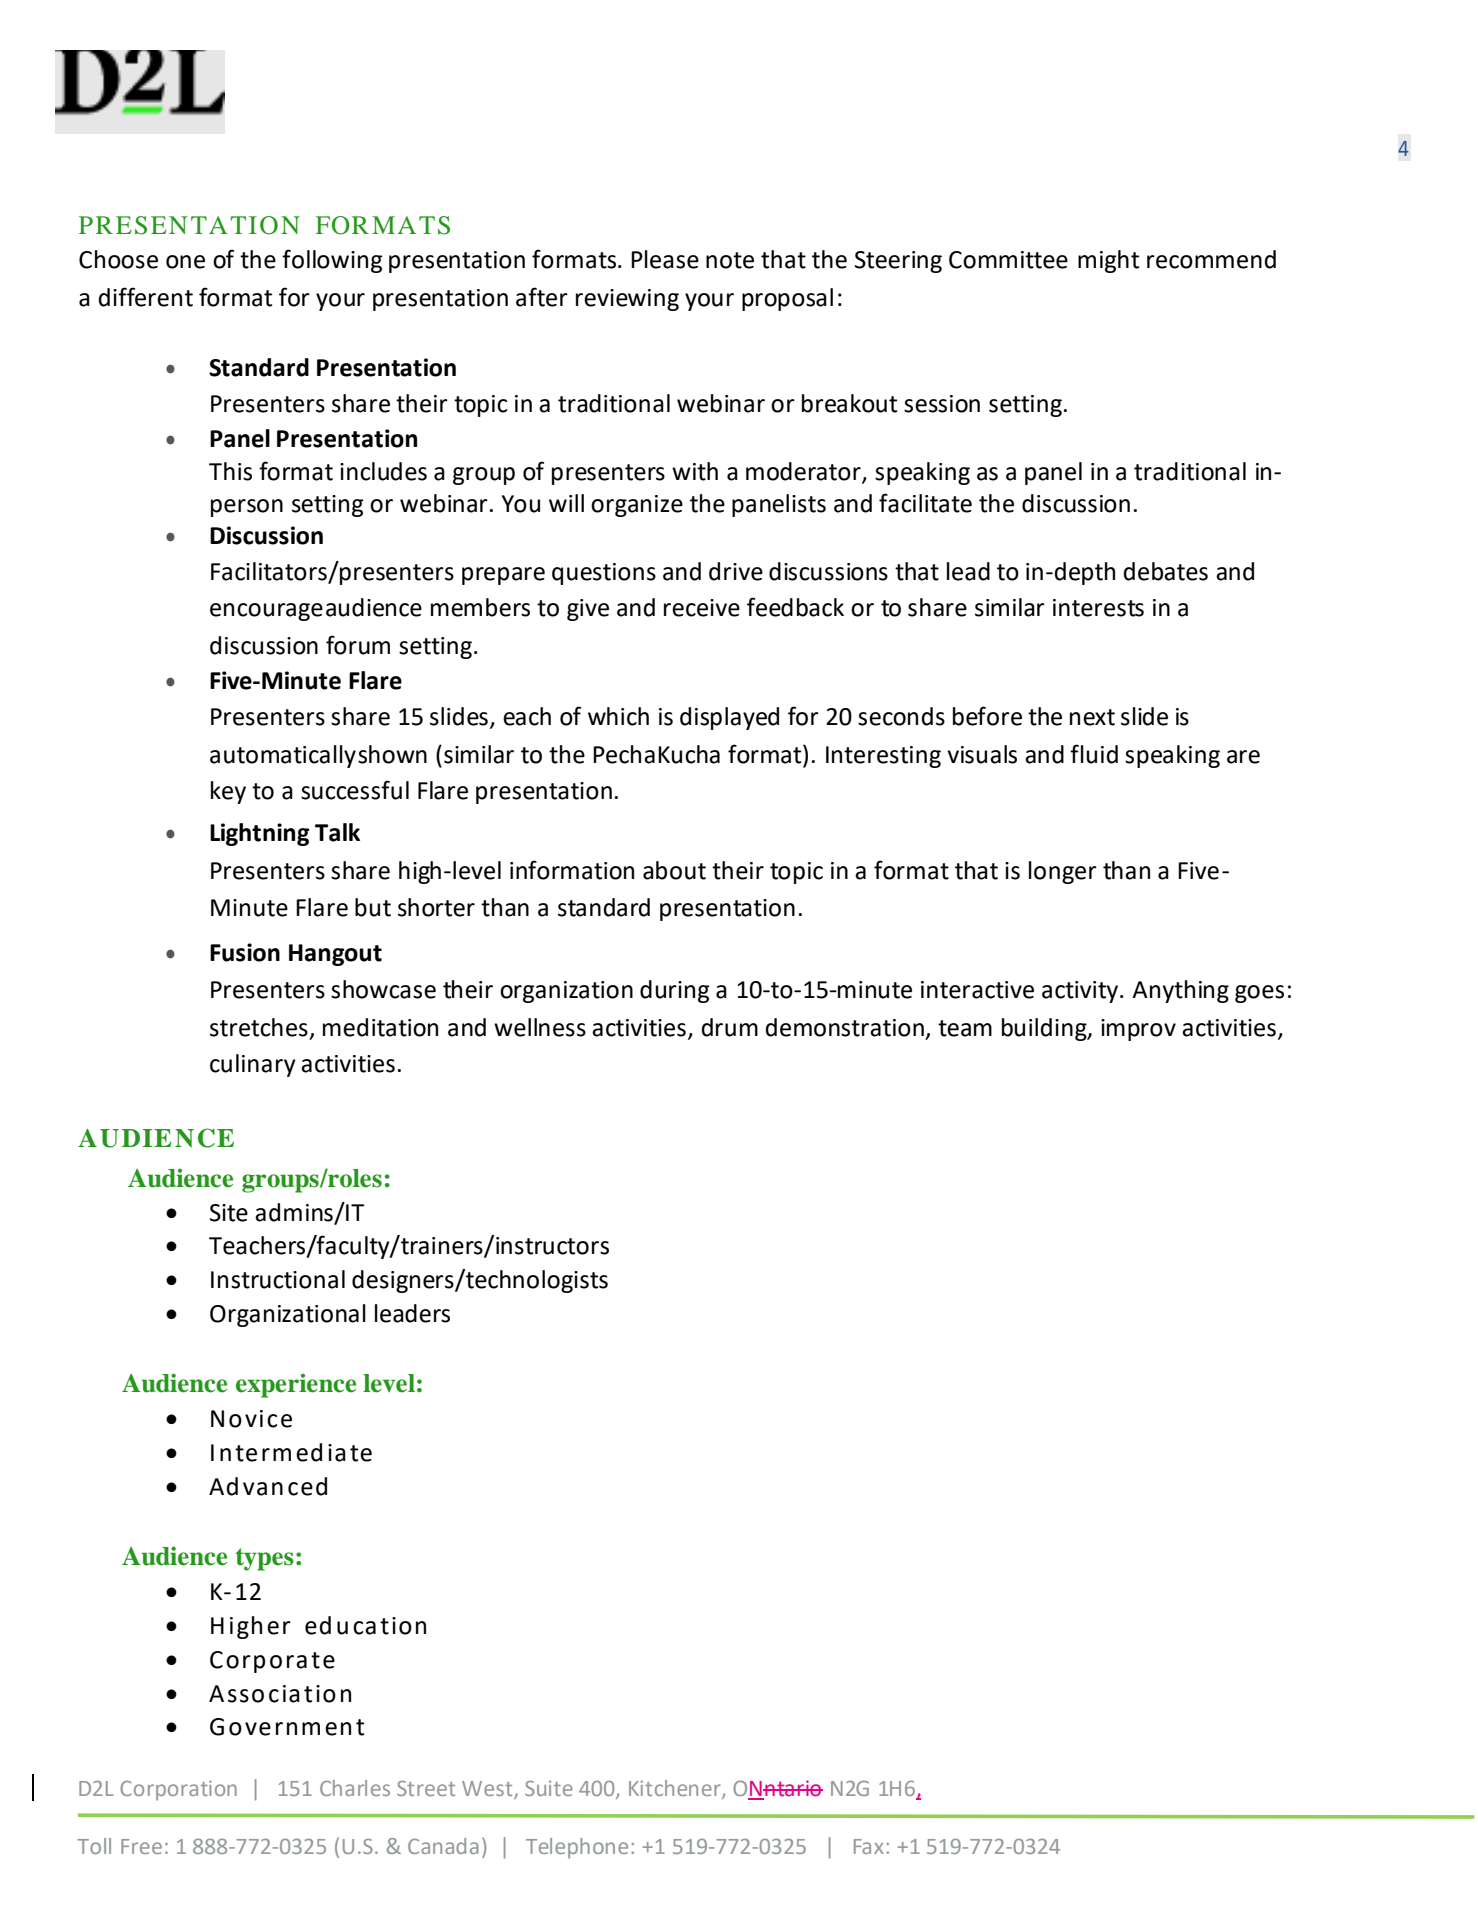 Image resolution: width=1478 pixels, height=1913 pixels. What do you see at coordinates (253, 1065) in the page?
I see `culinary` at bounding box center [253, 1065].
